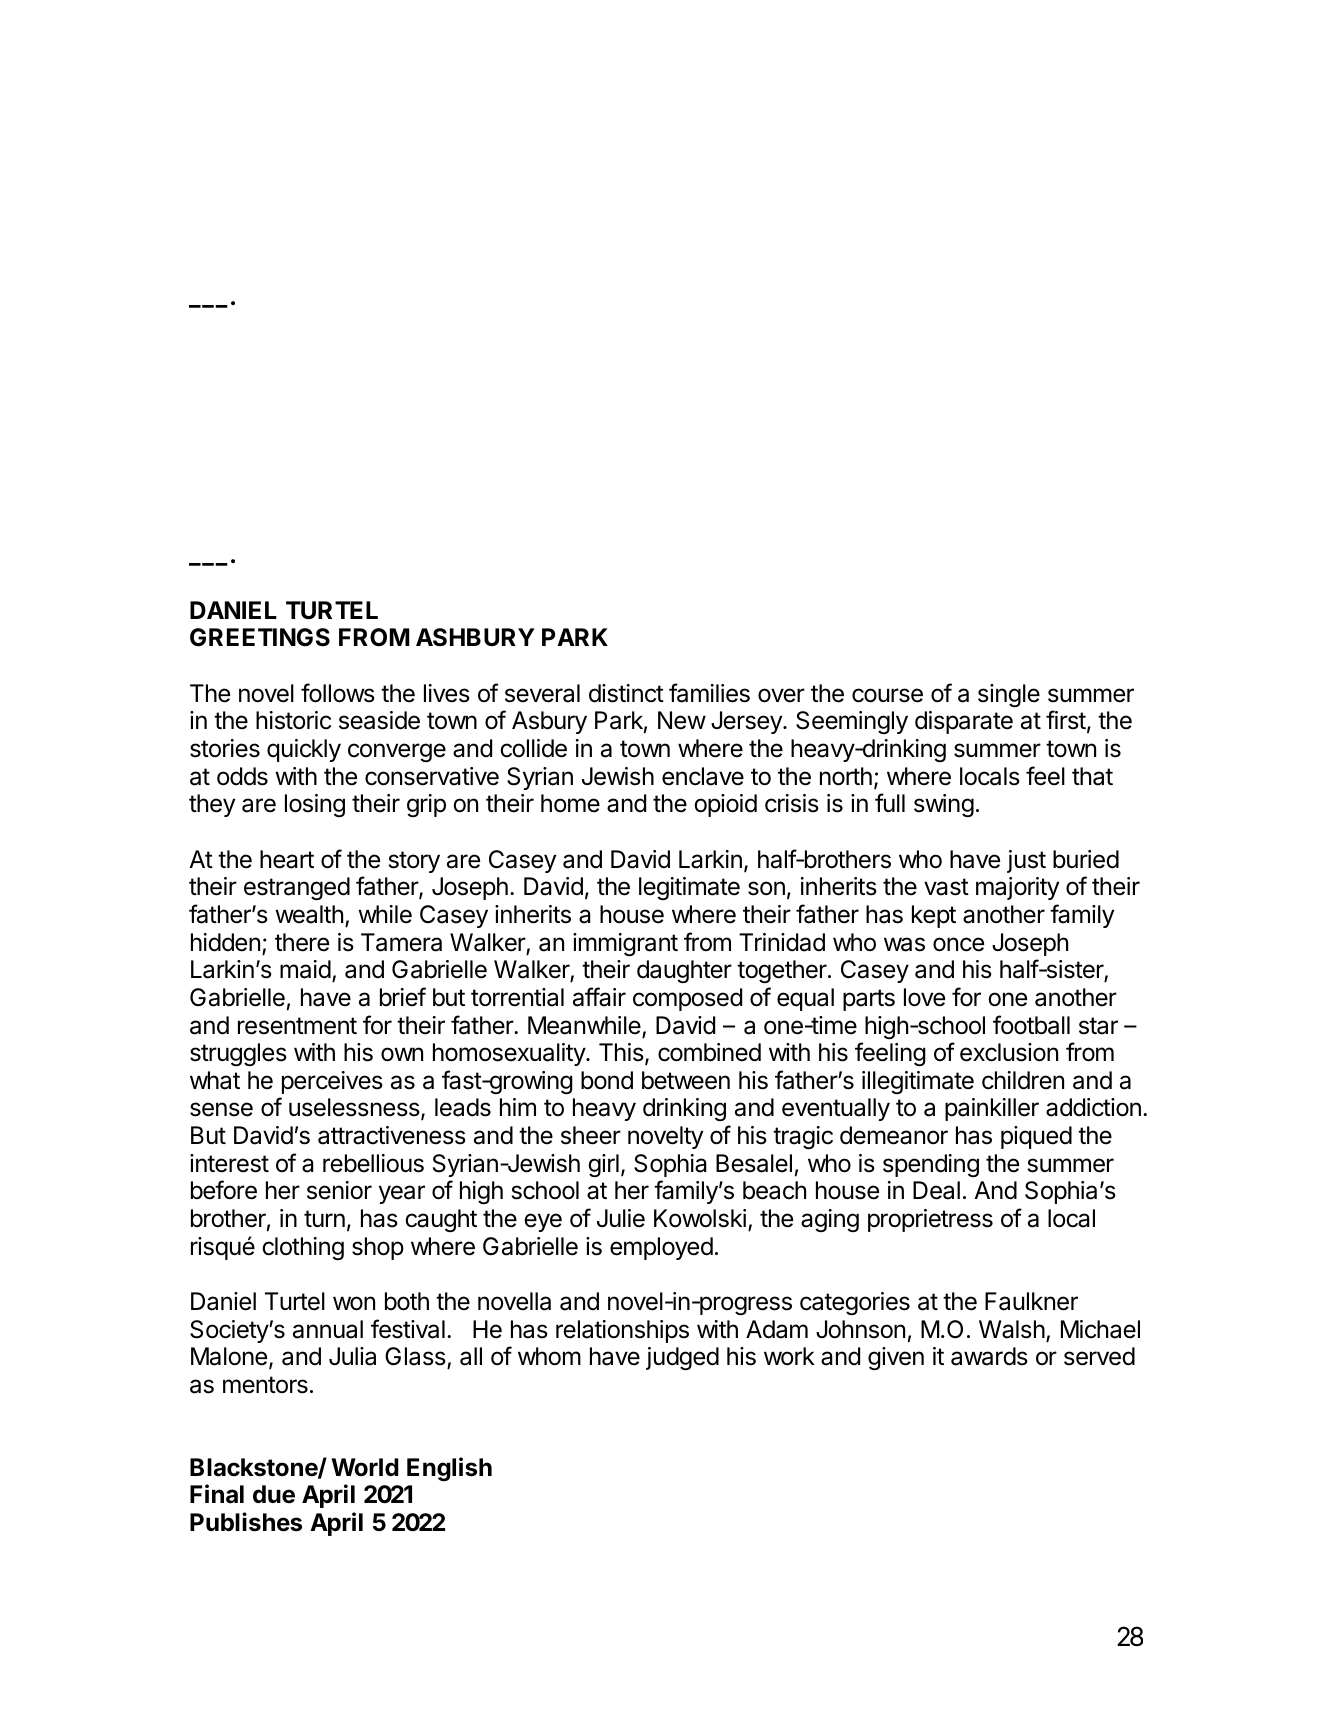 The height and width of the image is (1732, 1339). I want to click on there, so click(302, 942).
